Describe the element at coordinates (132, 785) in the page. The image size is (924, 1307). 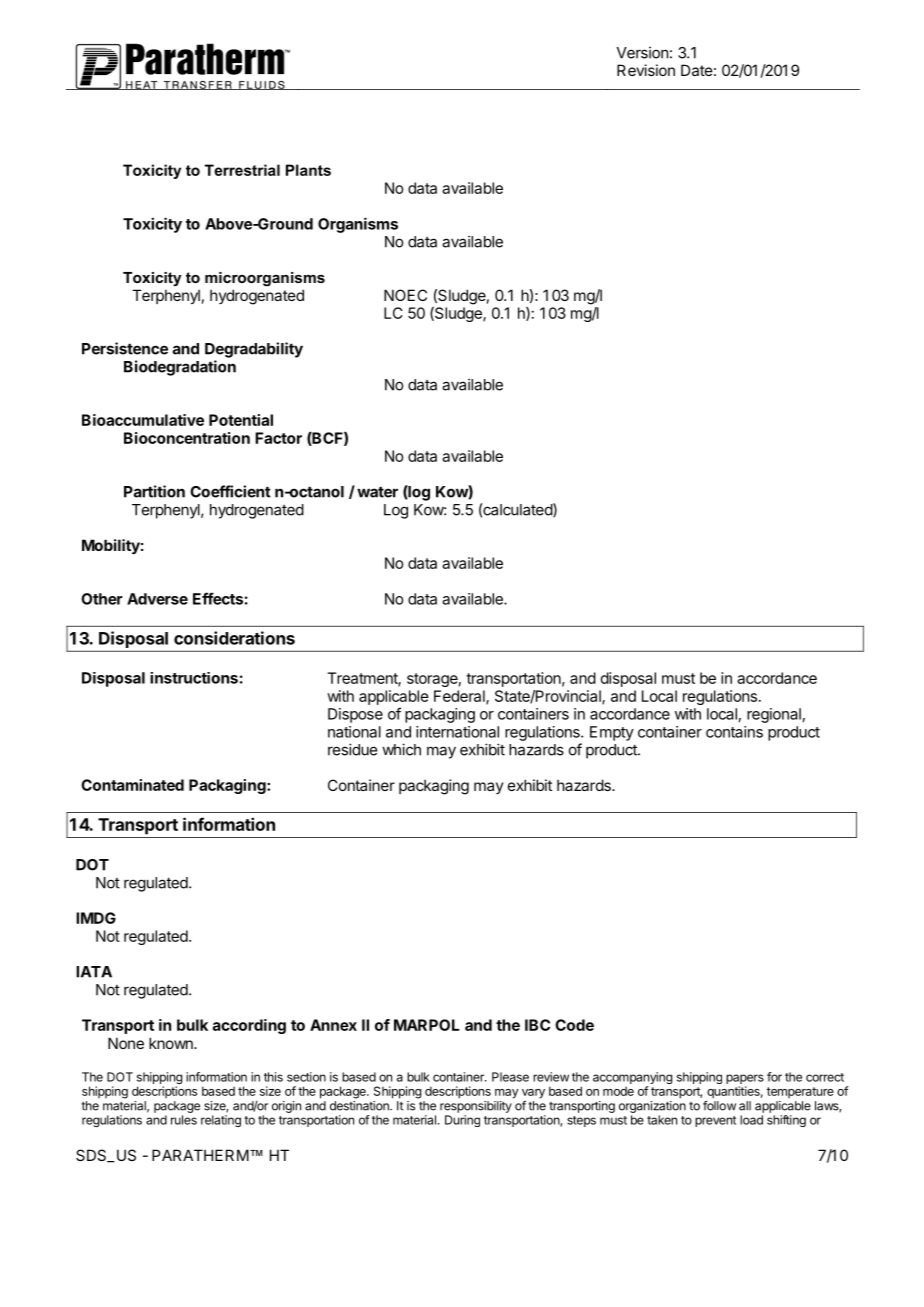
I see `Contaminated` at that location.
